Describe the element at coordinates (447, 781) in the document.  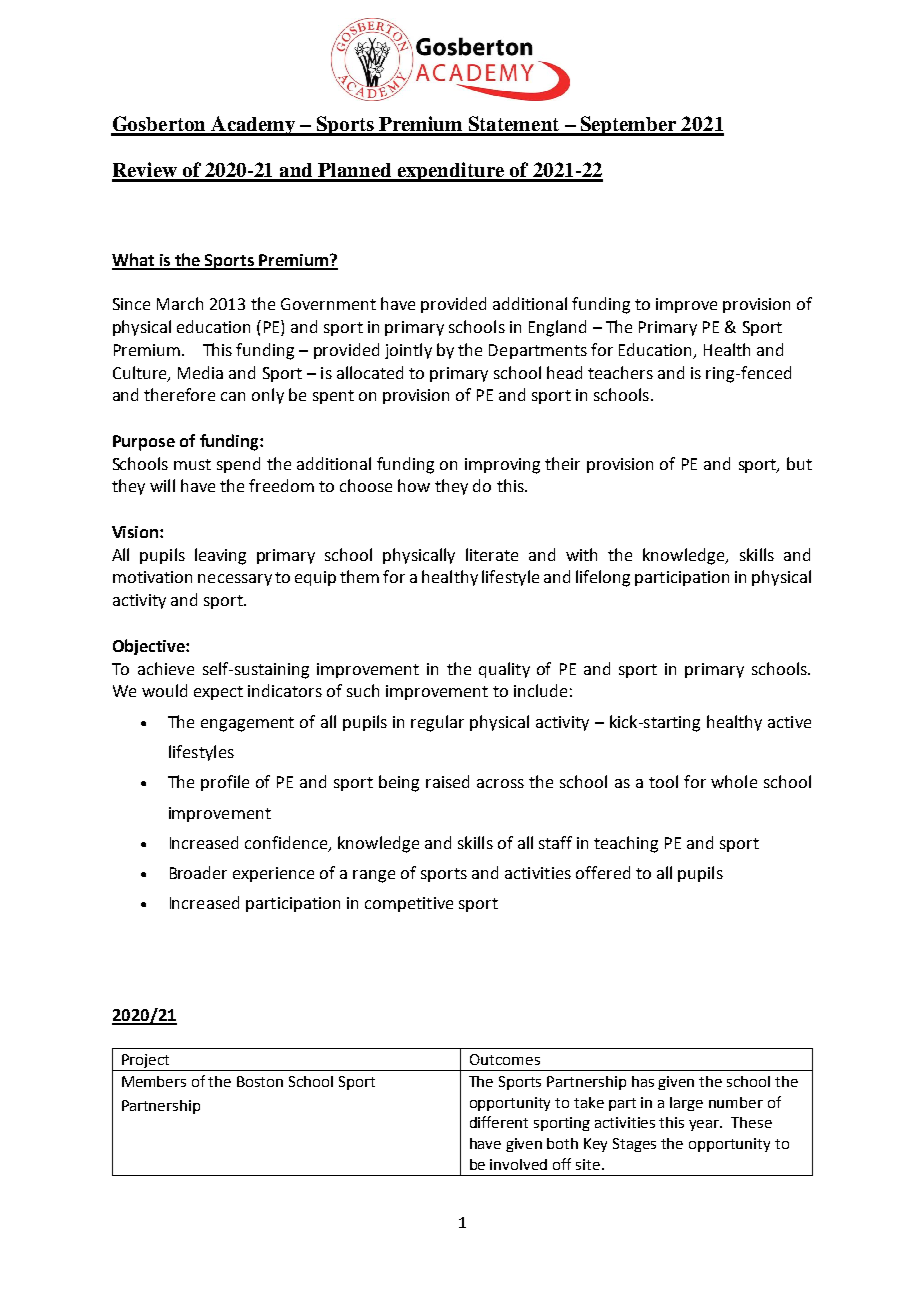
I see `raised` at that location.
